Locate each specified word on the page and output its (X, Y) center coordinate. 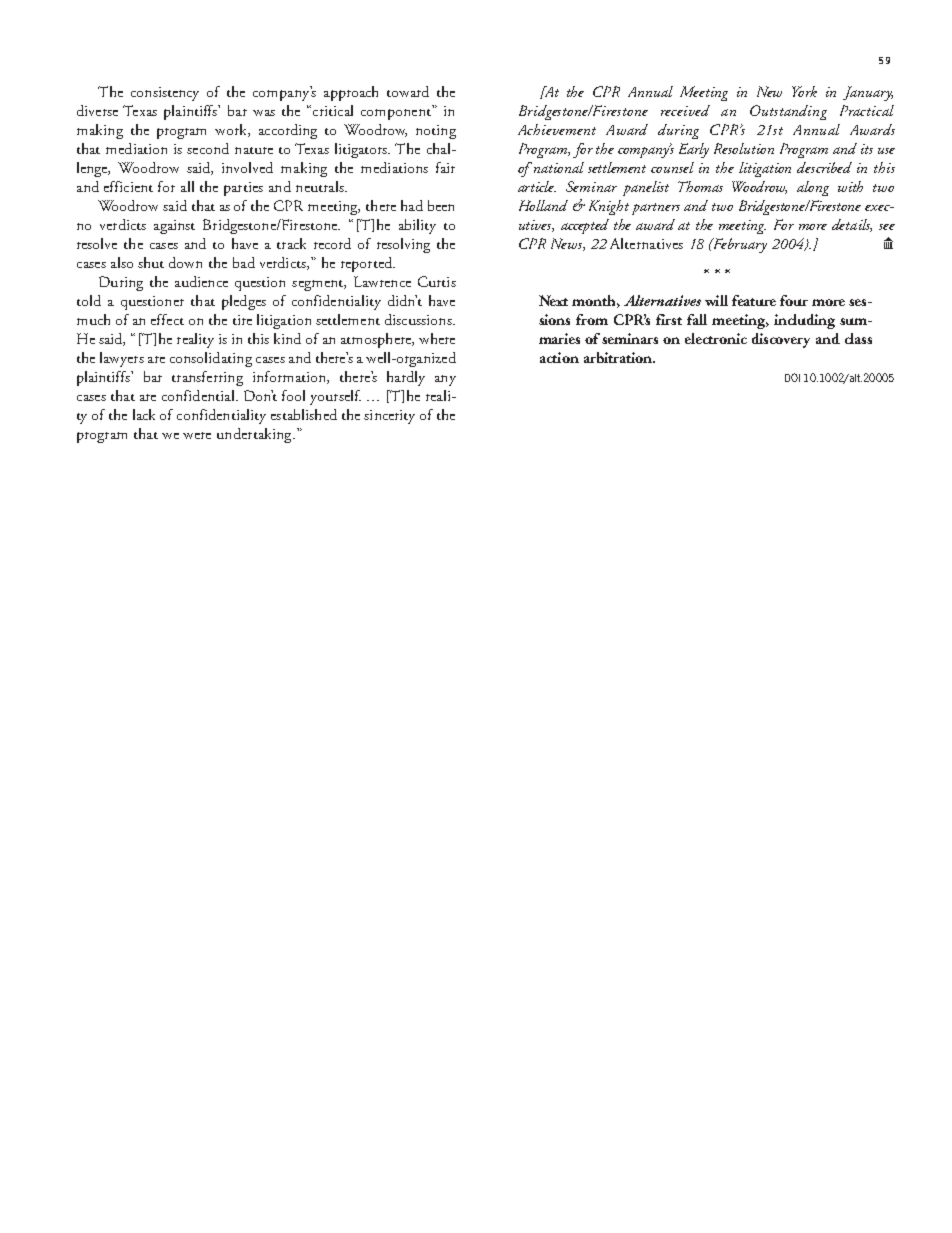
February (739, 245)
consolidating (211, 359)
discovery (781, 340)
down (185, 262)
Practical (867, 110)
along (813, 188)
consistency (165, 94)
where (437, 338)
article (537, 186)
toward (408, 91)
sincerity (389, 417)
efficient (128, 186)
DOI (792, 377)
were (197, 435)
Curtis (437, 281)
